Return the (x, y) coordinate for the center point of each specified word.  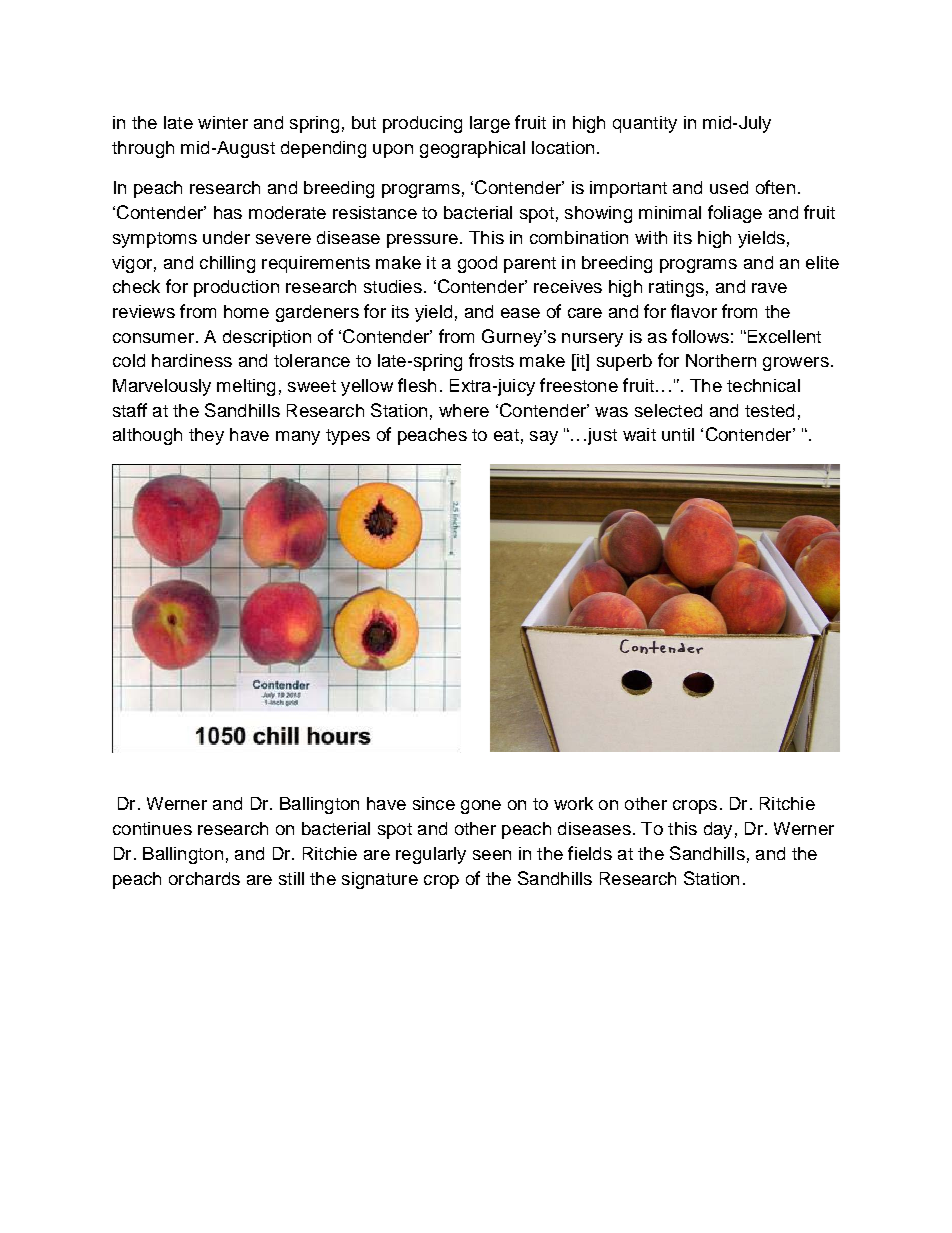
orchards (204, 878)
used (729, 187)
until (678, 434)
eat (506, 435)
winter (223, 122)
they (206, 436)
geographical (472, 149)
